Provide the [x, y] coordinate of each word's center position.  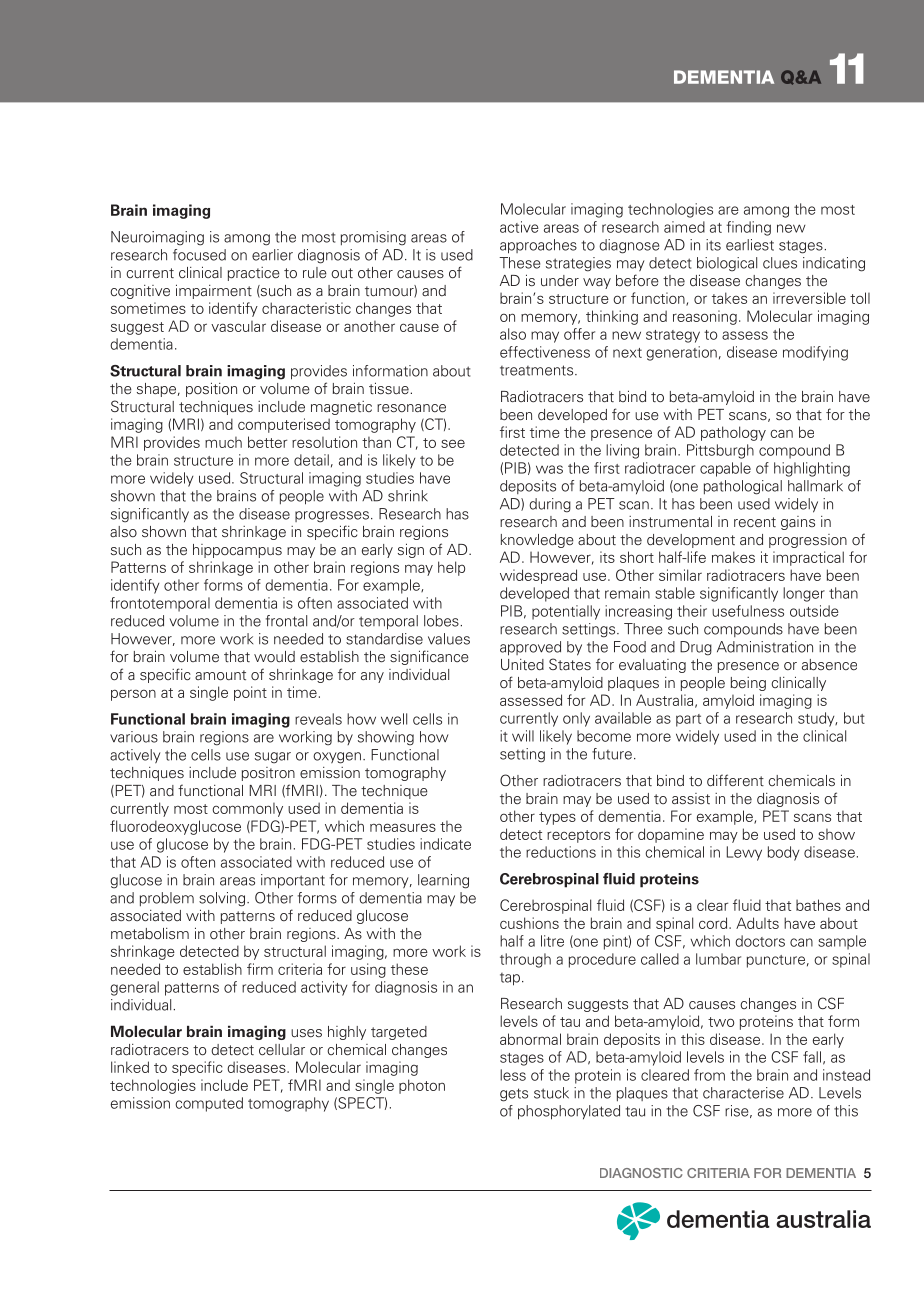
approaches [538, 246]
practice [254, 274]
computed [209, 1104]
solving [223, 899]
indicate [445, 844]
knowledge [537, 541]
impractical [808, 558]
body [783, 853]
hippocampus [237, 551]
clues [780, 263]
